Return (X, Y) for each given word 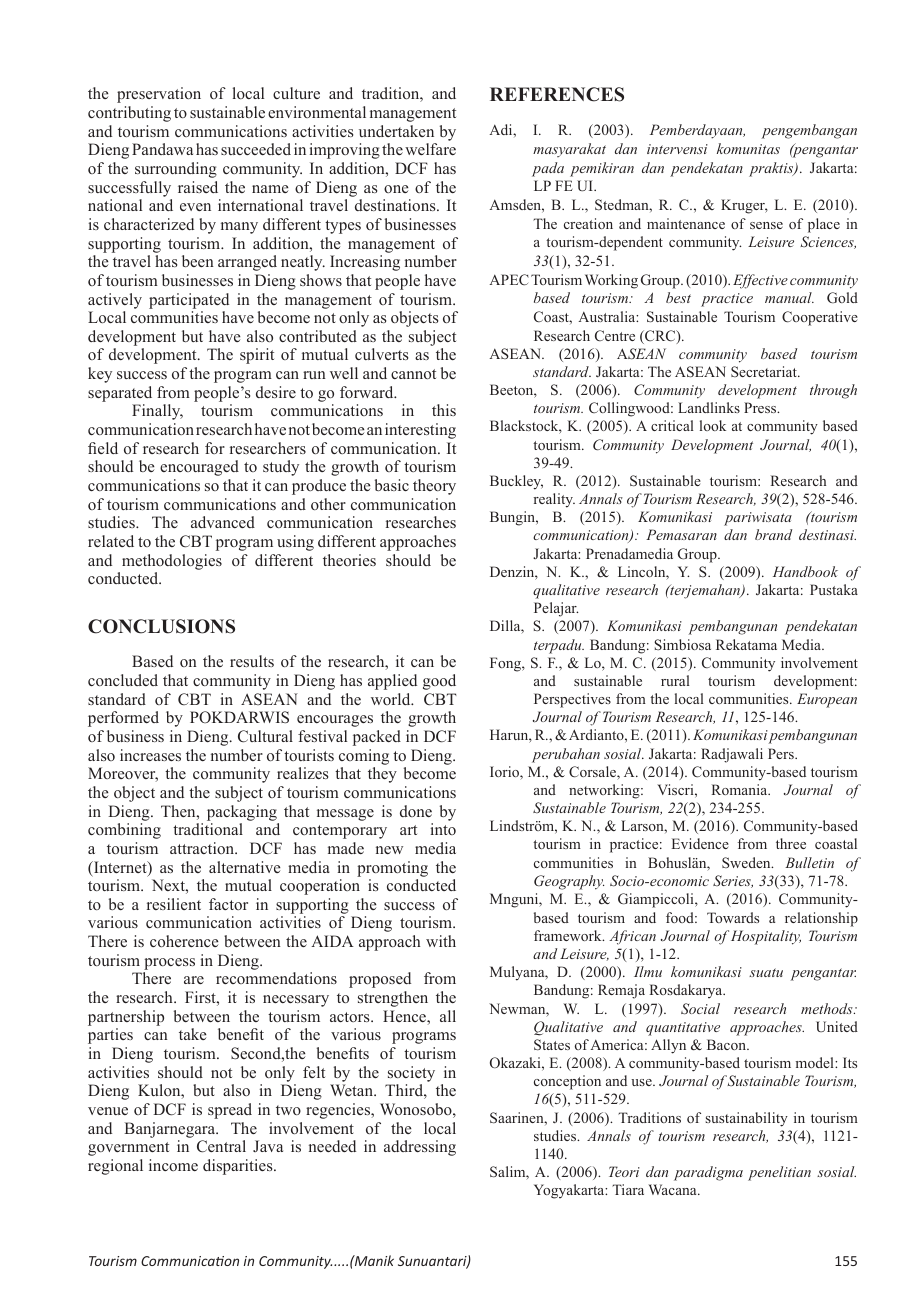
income (173, 1165)
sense (766, 225)
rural (675, 680)
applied (392, 682)
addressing (420, 1148)
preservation (159, 95)
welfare (430, 149)
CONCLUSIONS (161, 626)
